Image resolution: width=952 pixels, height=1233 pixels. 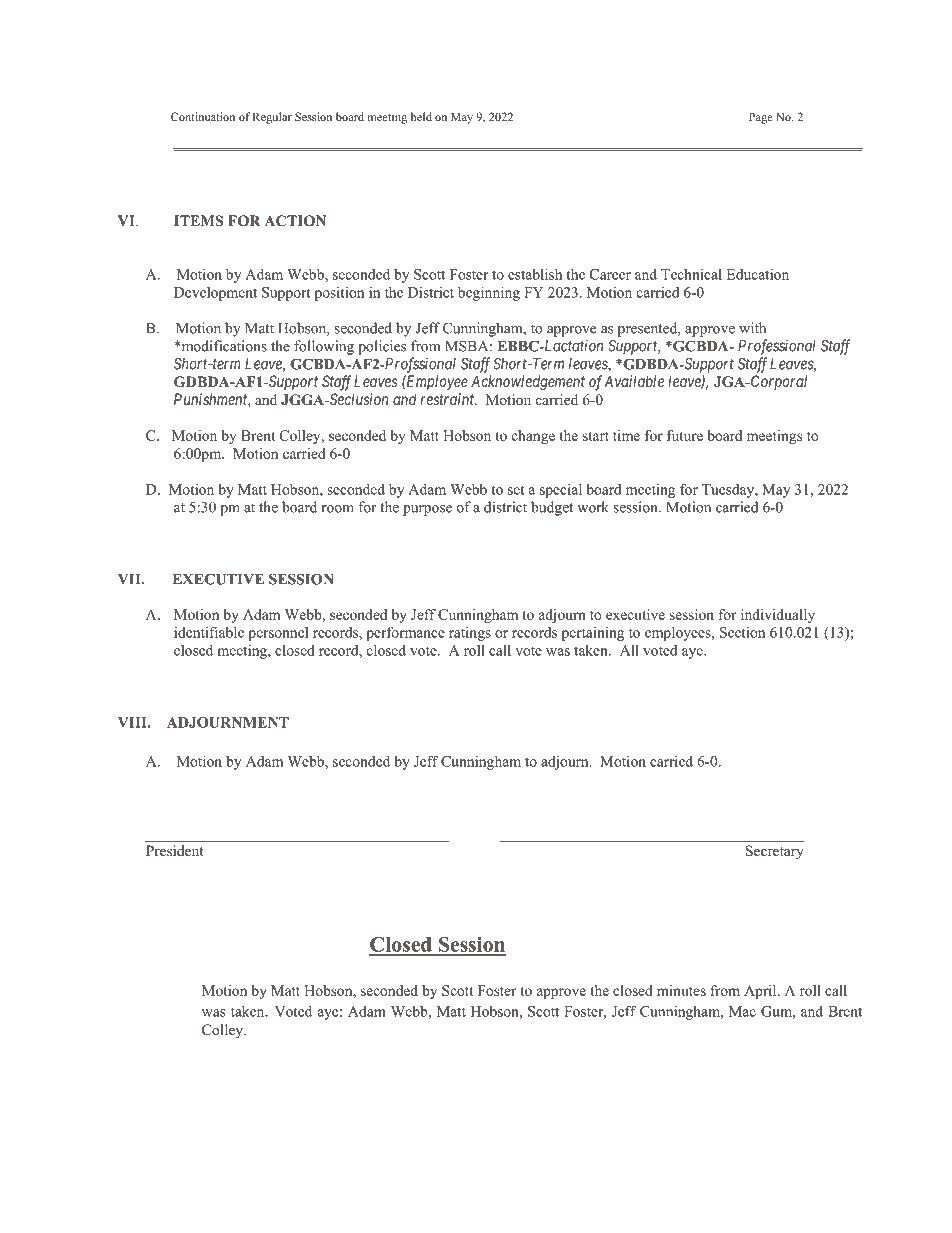 What do you see at coordinates (681, 990) in the image?
I see `minutes` at bounding box center [681, 990].
